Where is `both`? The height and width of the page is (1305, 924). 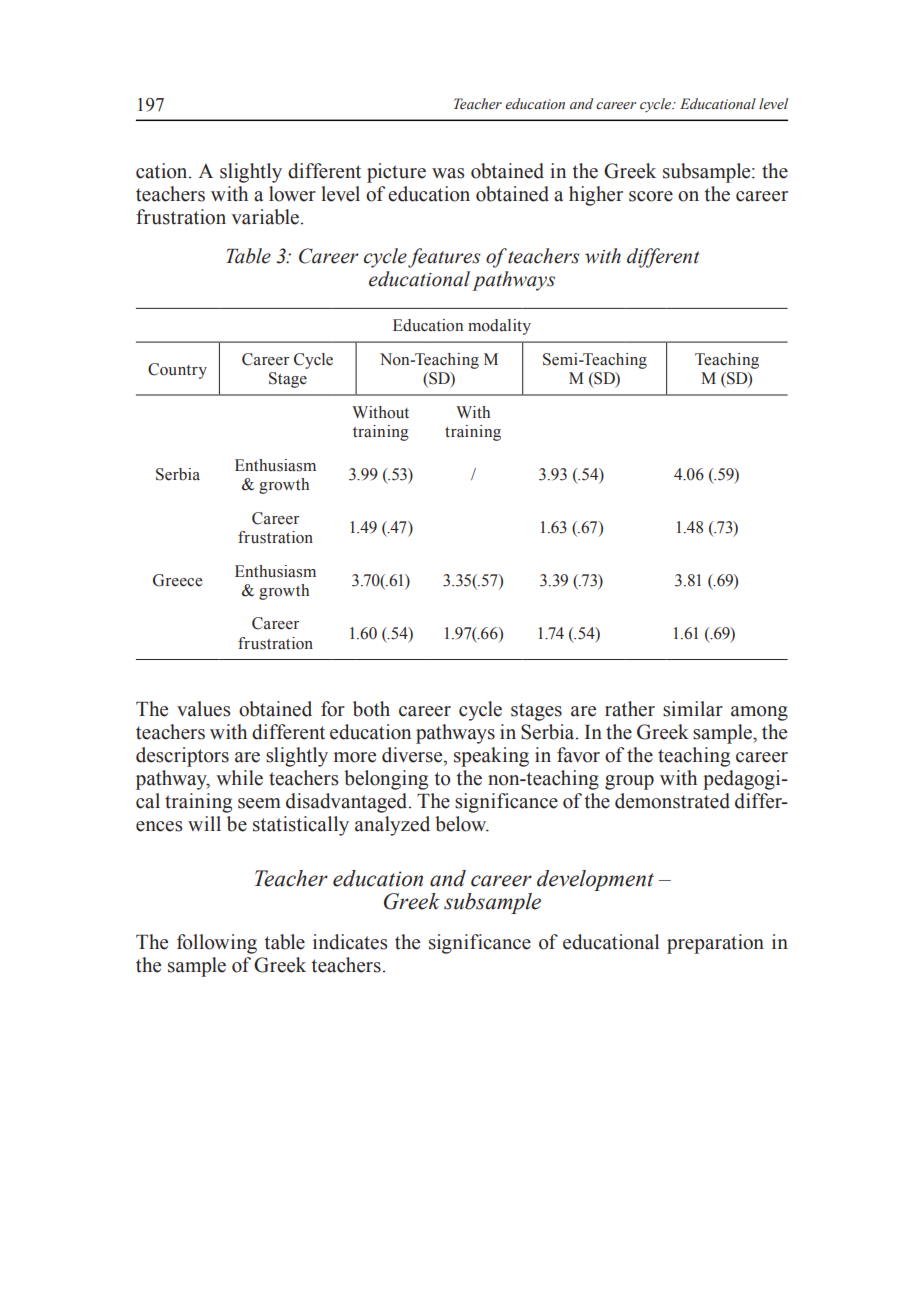 both is located at coordinates (371, 709).
